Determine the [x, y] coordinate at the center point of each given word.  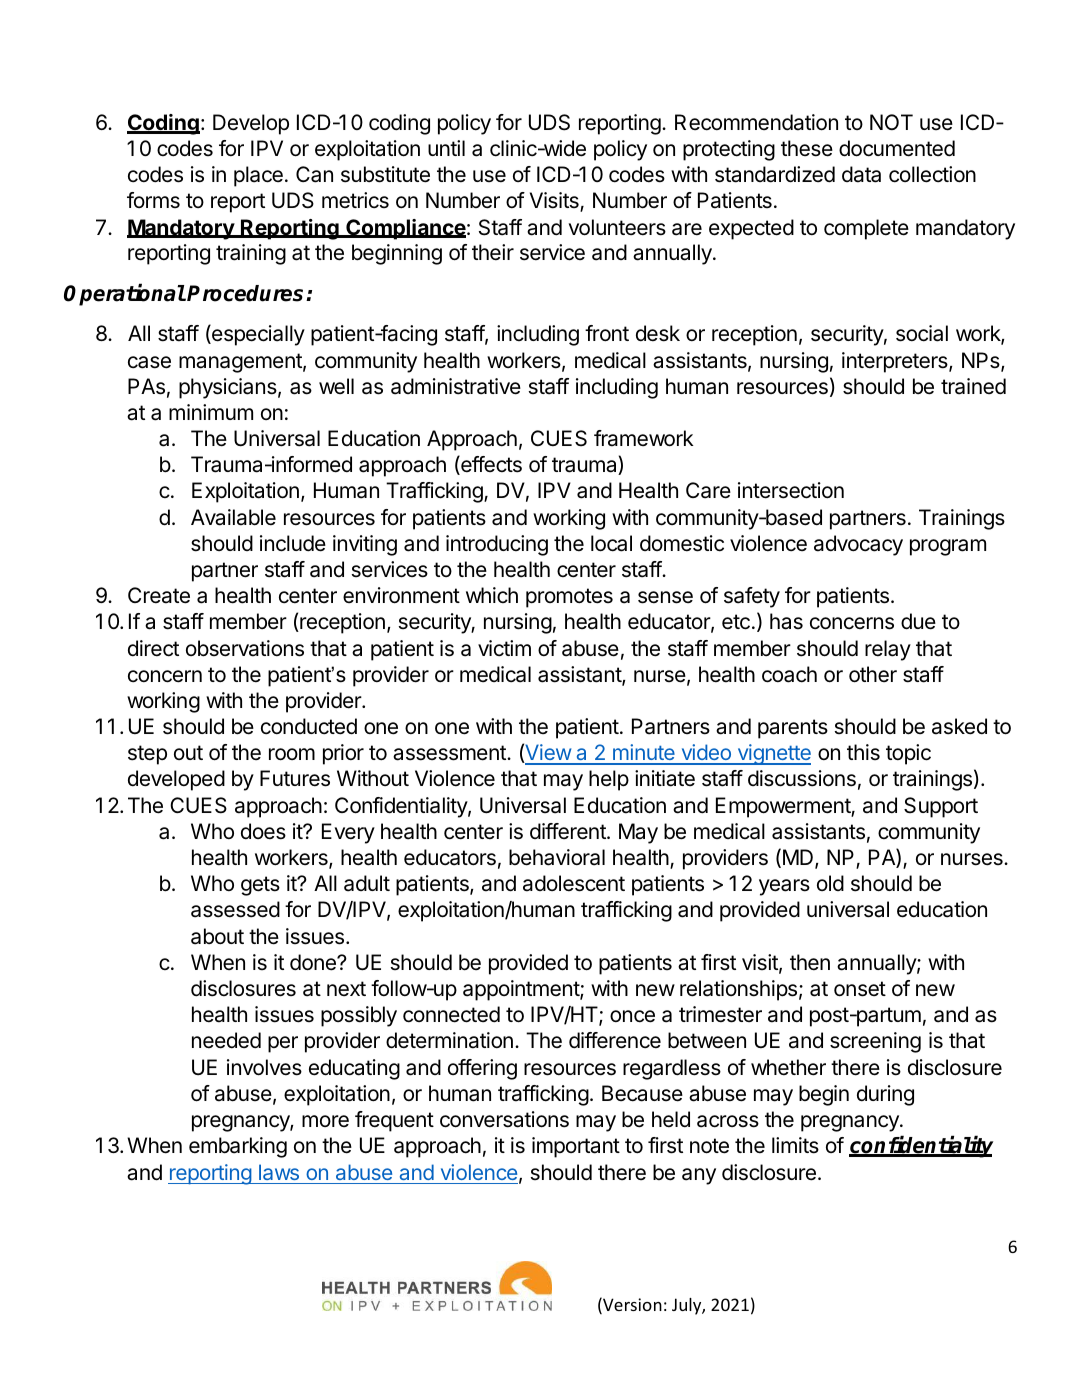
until [446, 148]
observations [245, 648]
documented [897, 148]
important [576, 1147]
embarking [238, 1147]
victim [504, 648]
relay [888, 650]
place [258, 176]
